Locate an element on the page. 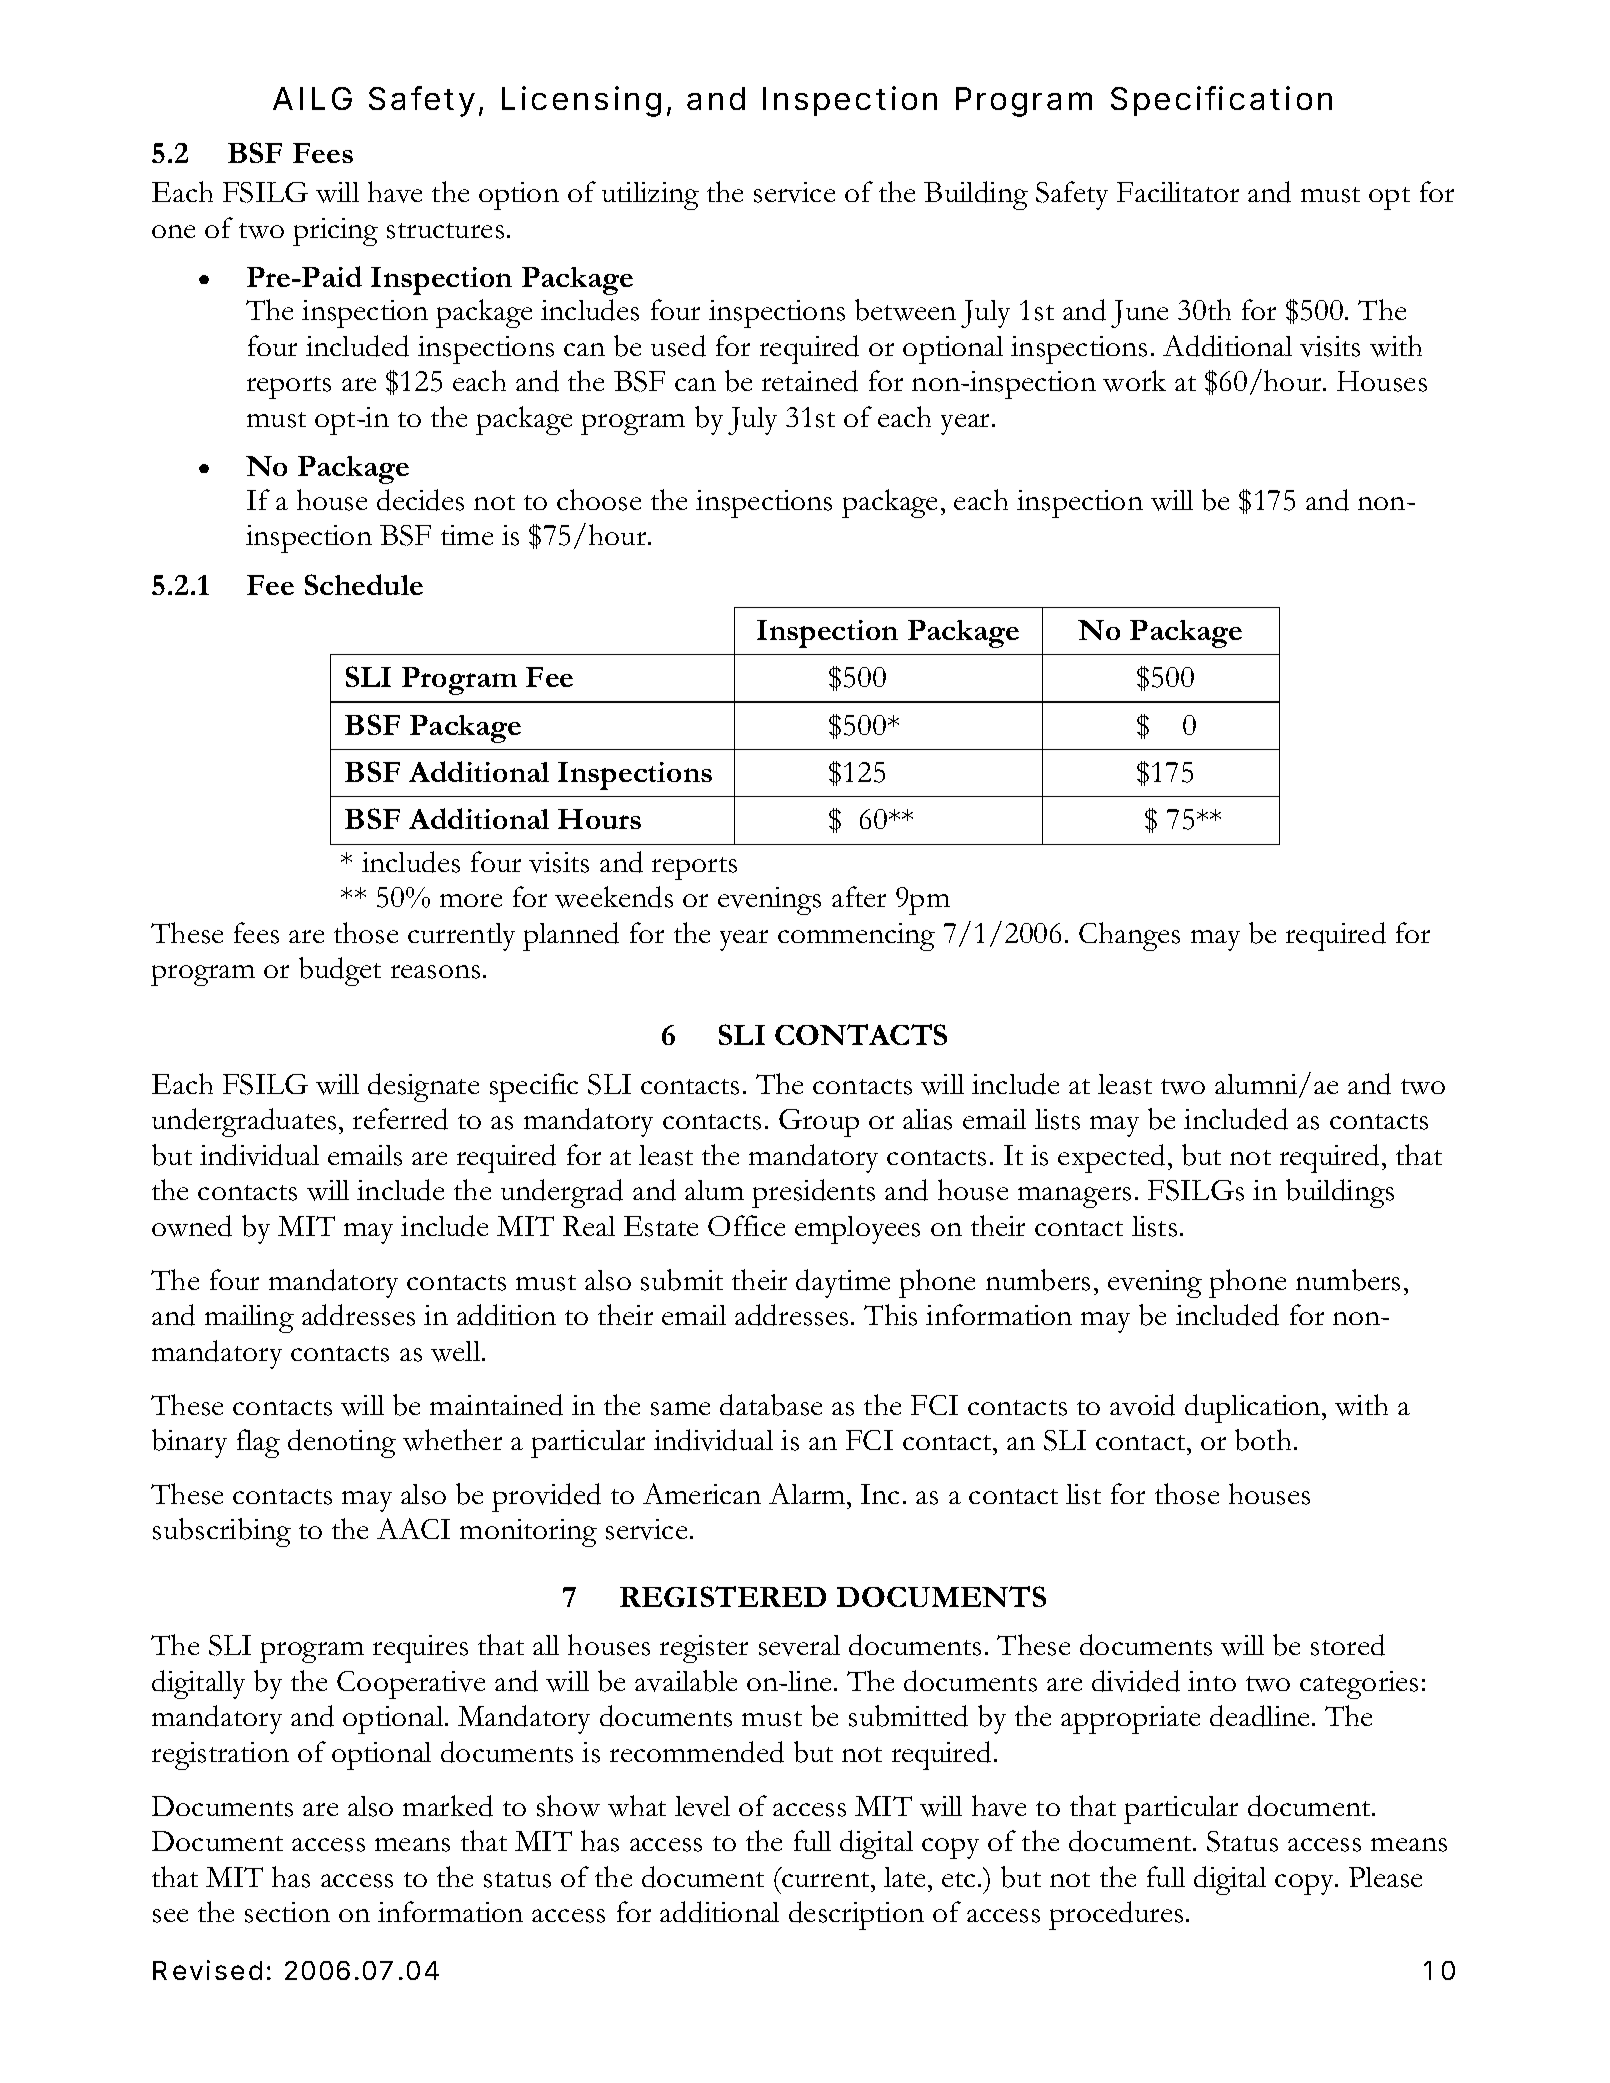 The image size is (1610, 2083). after is located at coordinates (859, 896).
